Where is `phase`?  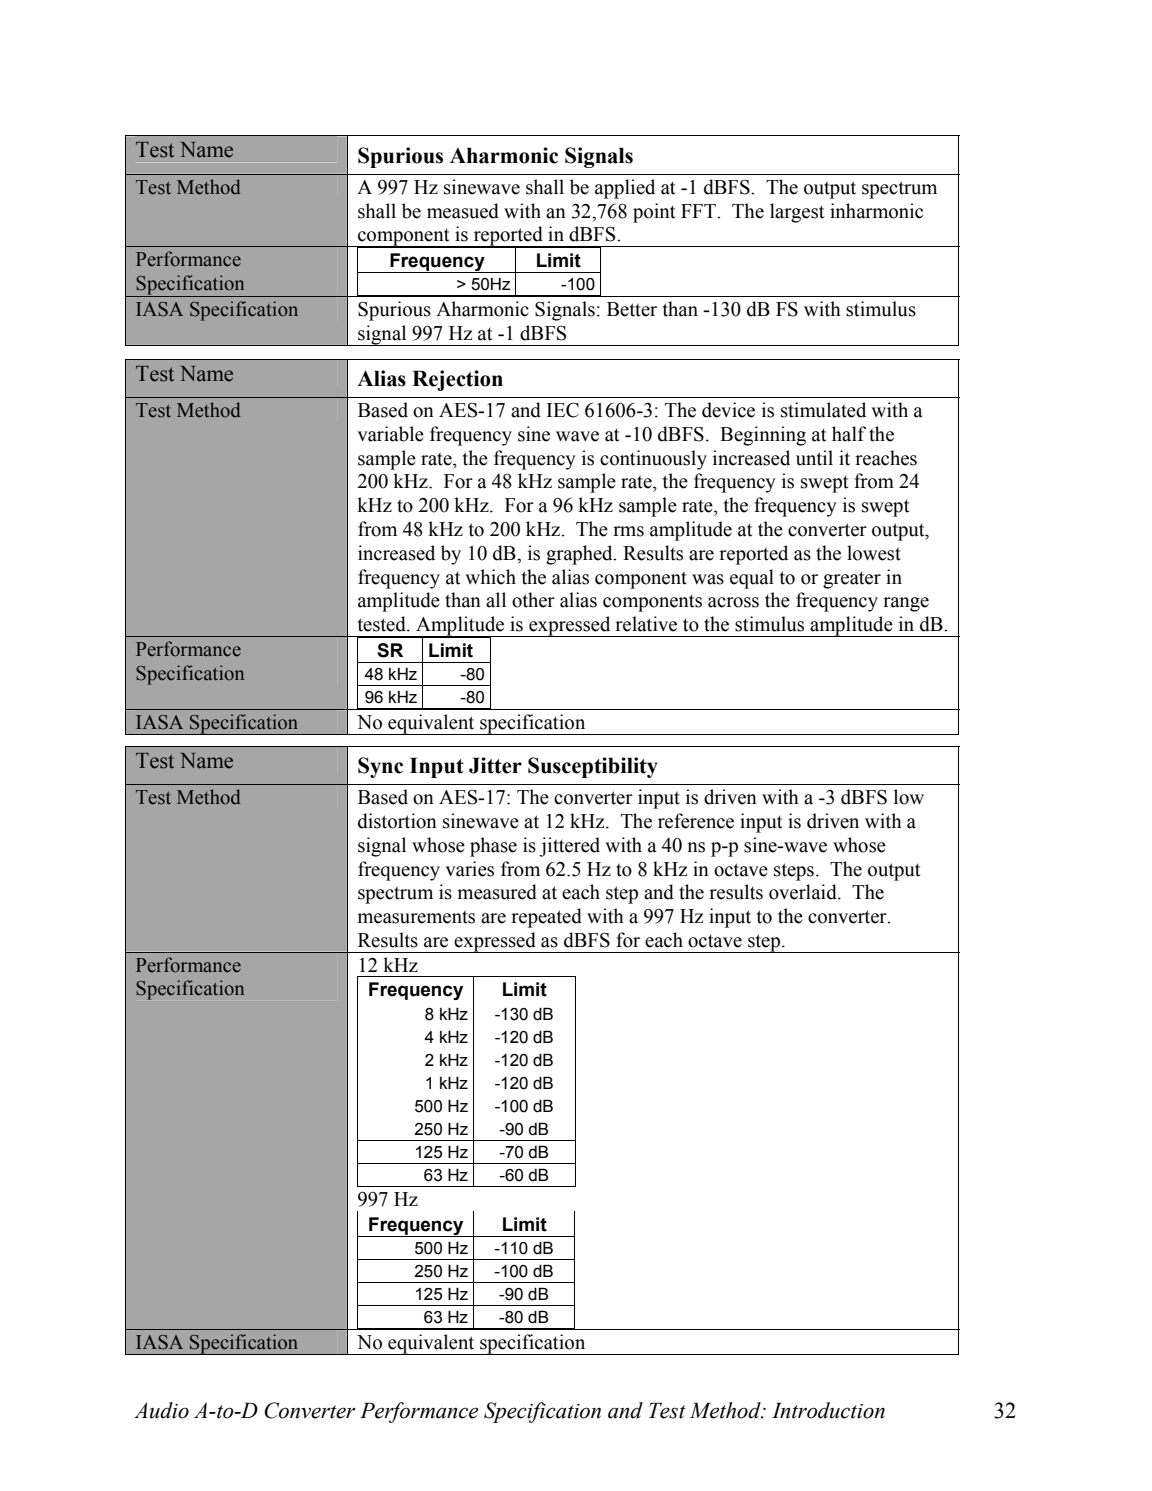
phase is located at coordinates (493, 847).
